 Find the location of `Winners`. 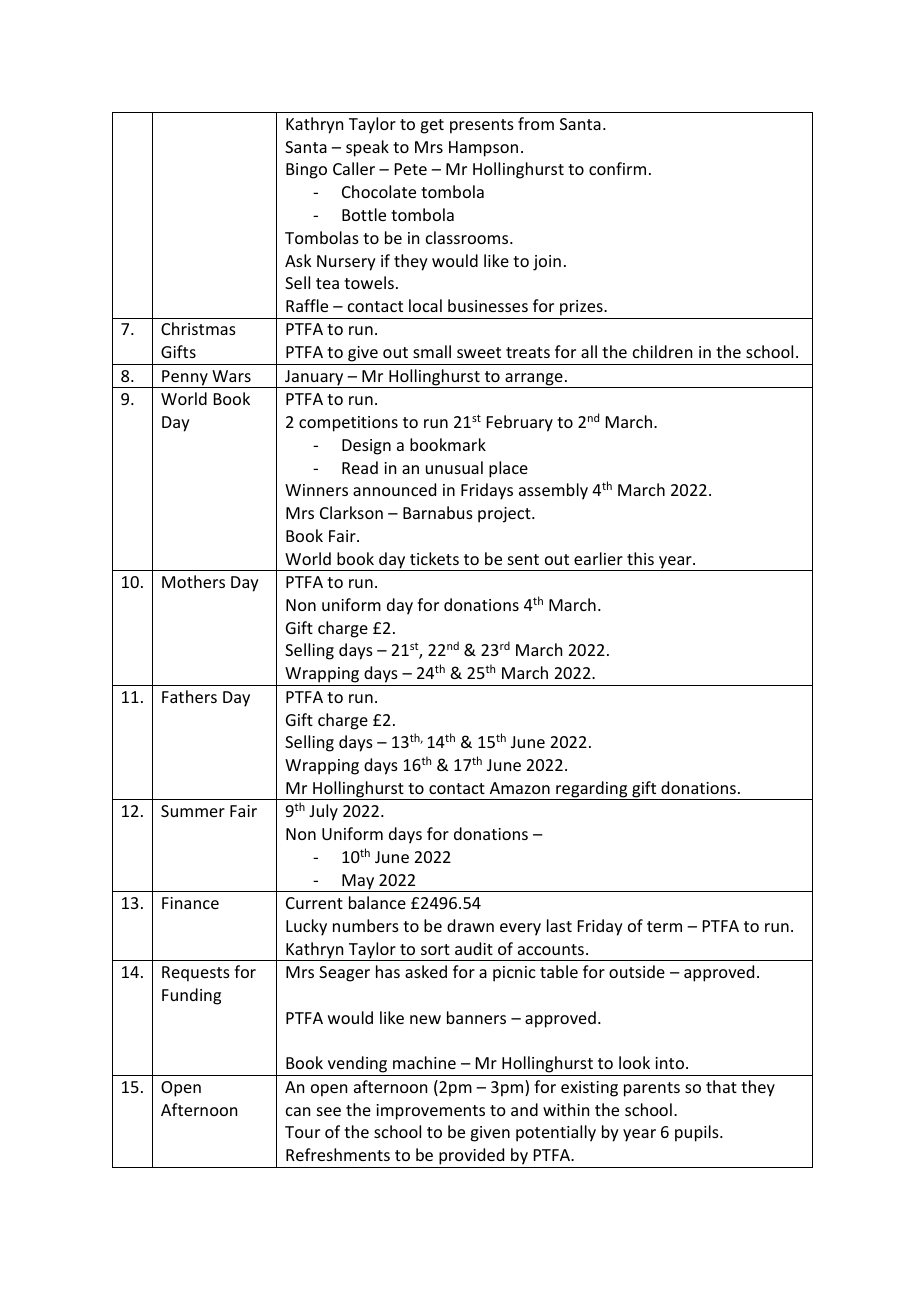

Winners is located at coordinates (316, 490).
